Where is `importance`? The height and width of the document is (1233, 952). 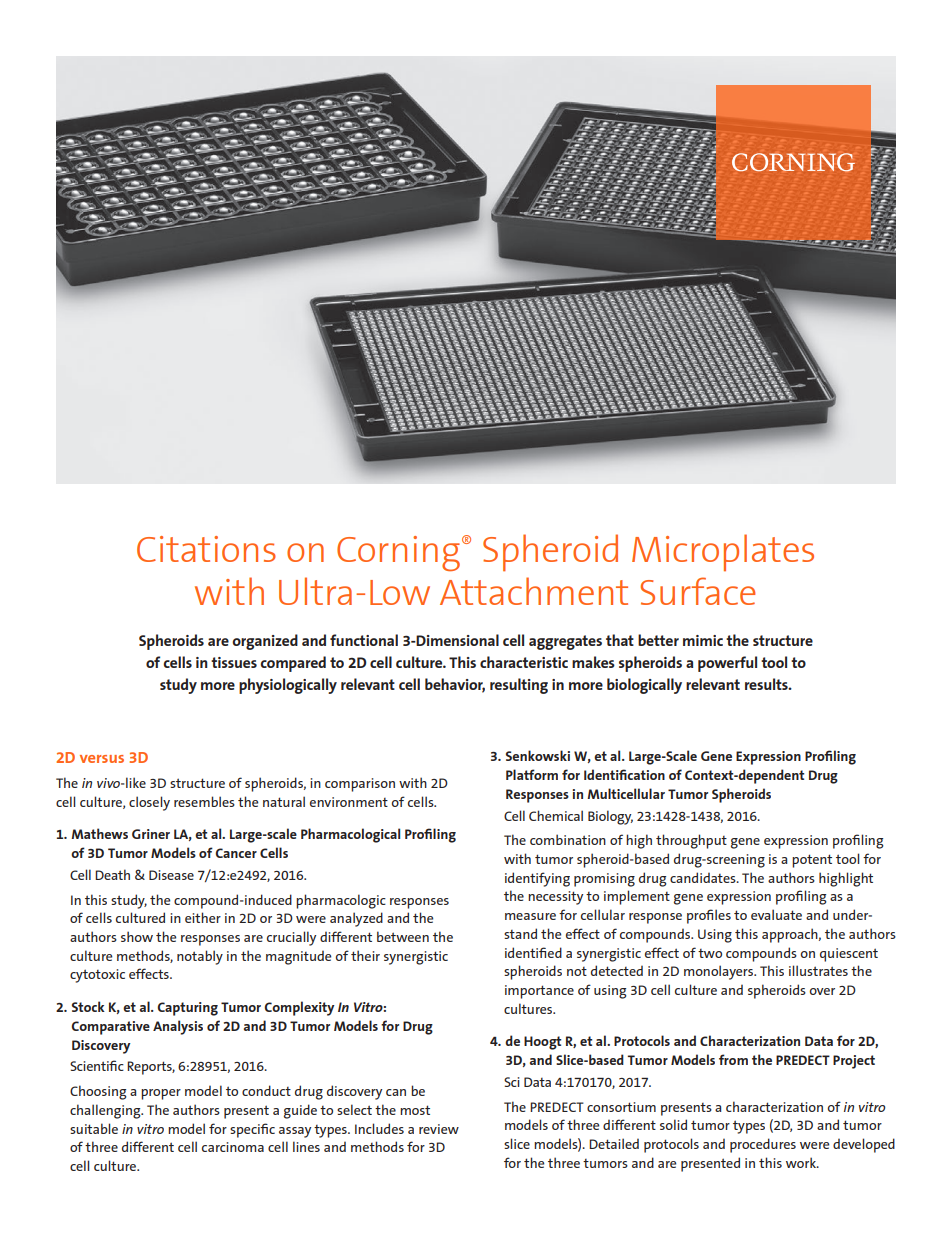 importance is located at coordinates (539, 992).
